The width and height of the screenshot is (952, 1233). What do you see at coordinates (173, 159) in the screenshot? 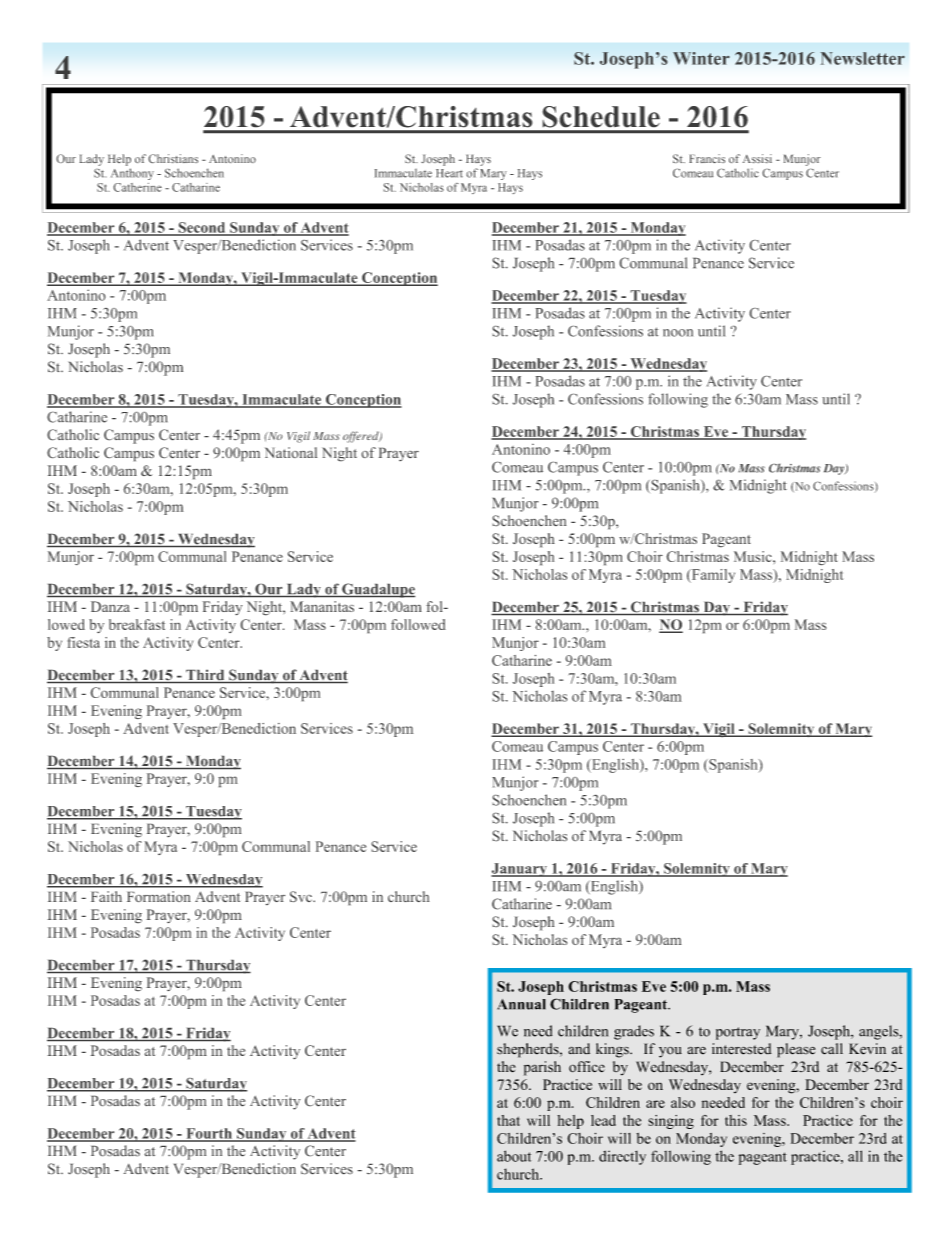
I see `Christians` at bounding box center [173, 159].
